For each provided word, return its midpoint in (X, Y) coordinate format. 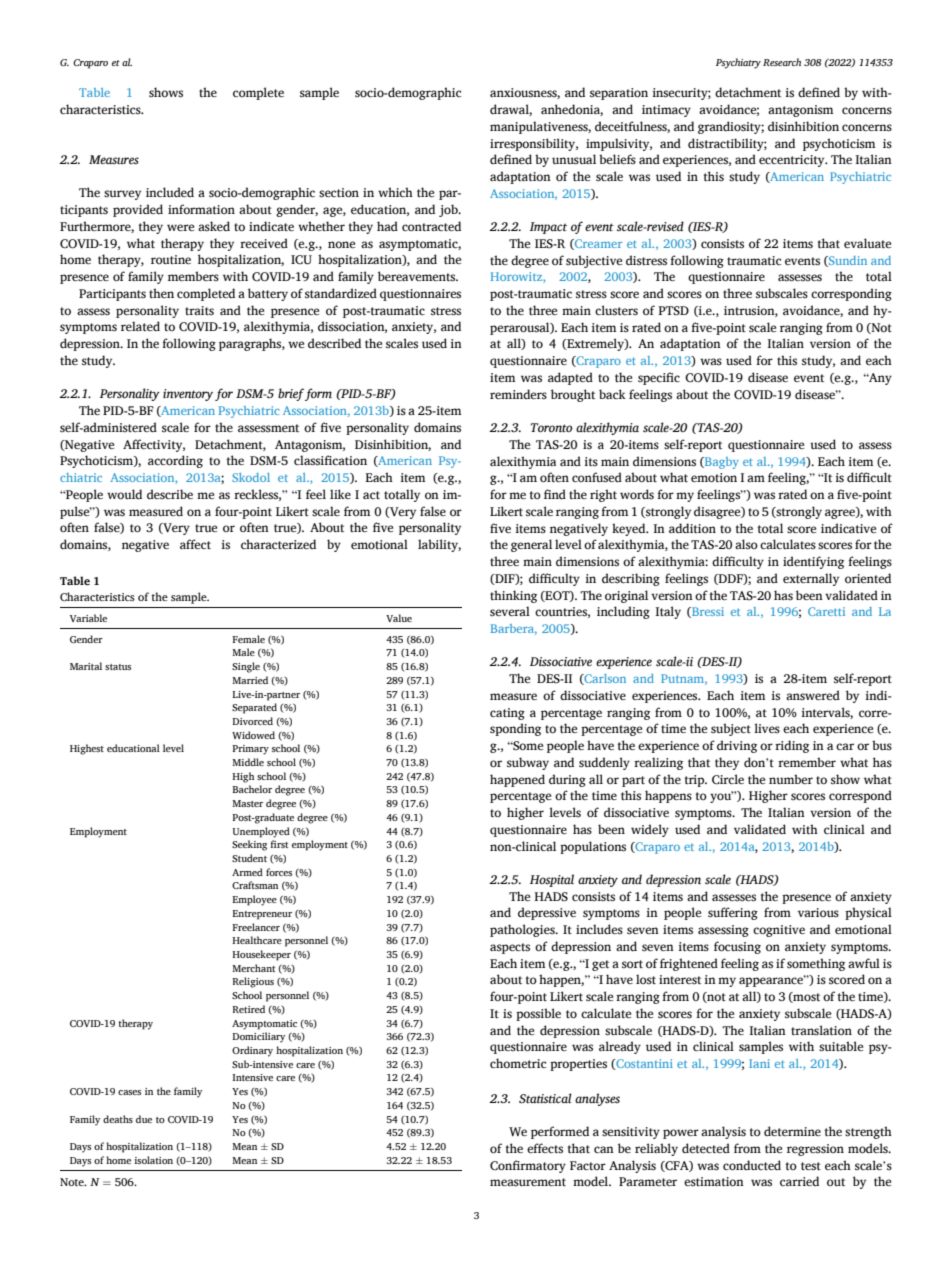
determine (792, 1131)
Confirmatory (528, 1166)
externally (811, 579)
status (118, 667)
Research (782, 62)
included (170, 192)
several (510, 611)
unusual (574, 159)
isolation (153, 1160)
